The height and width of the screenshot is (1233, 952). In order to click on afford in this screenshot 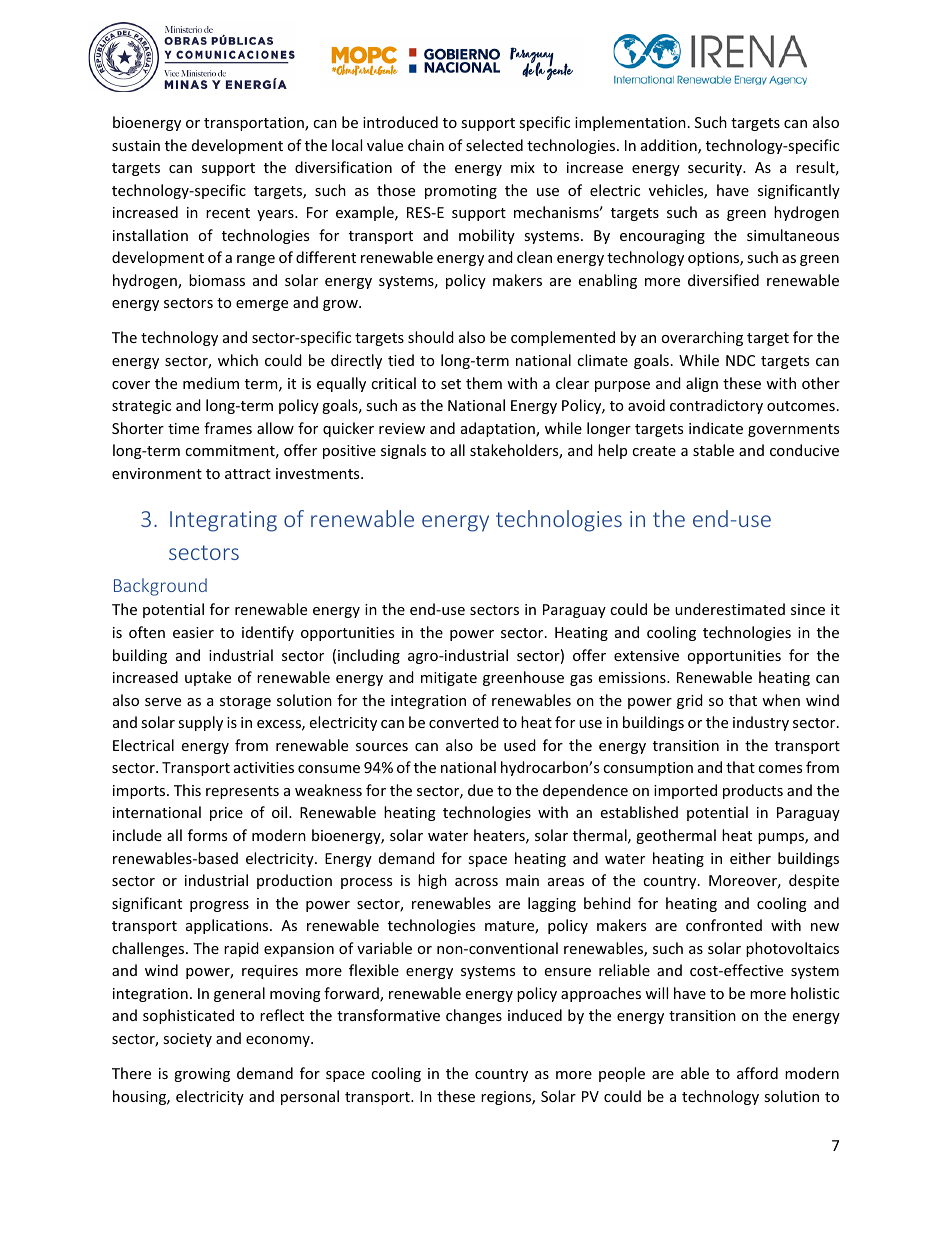, I will do `click(757, 1073)`.
